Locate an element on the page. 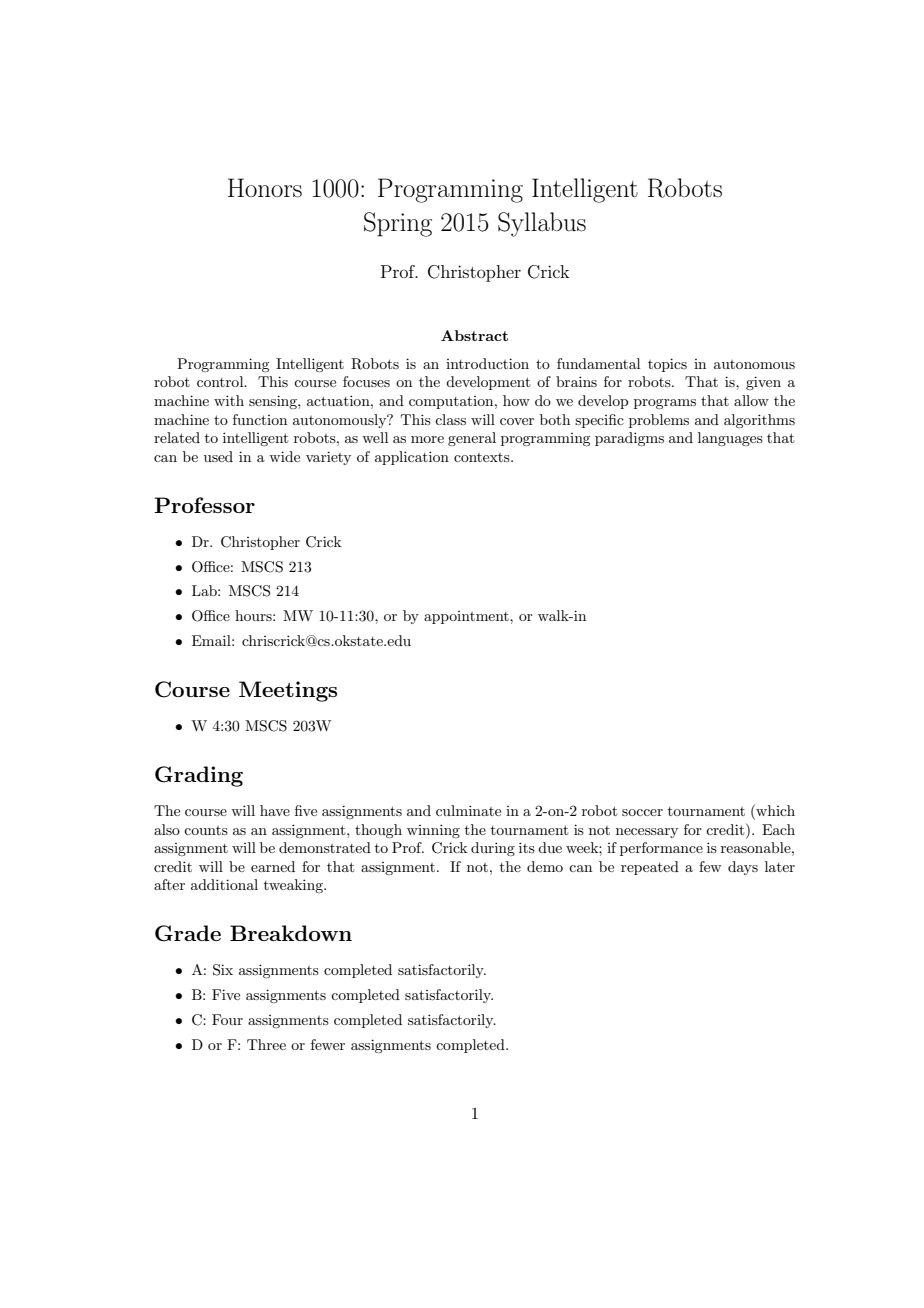  topics is located at coordinates (667, 365).
